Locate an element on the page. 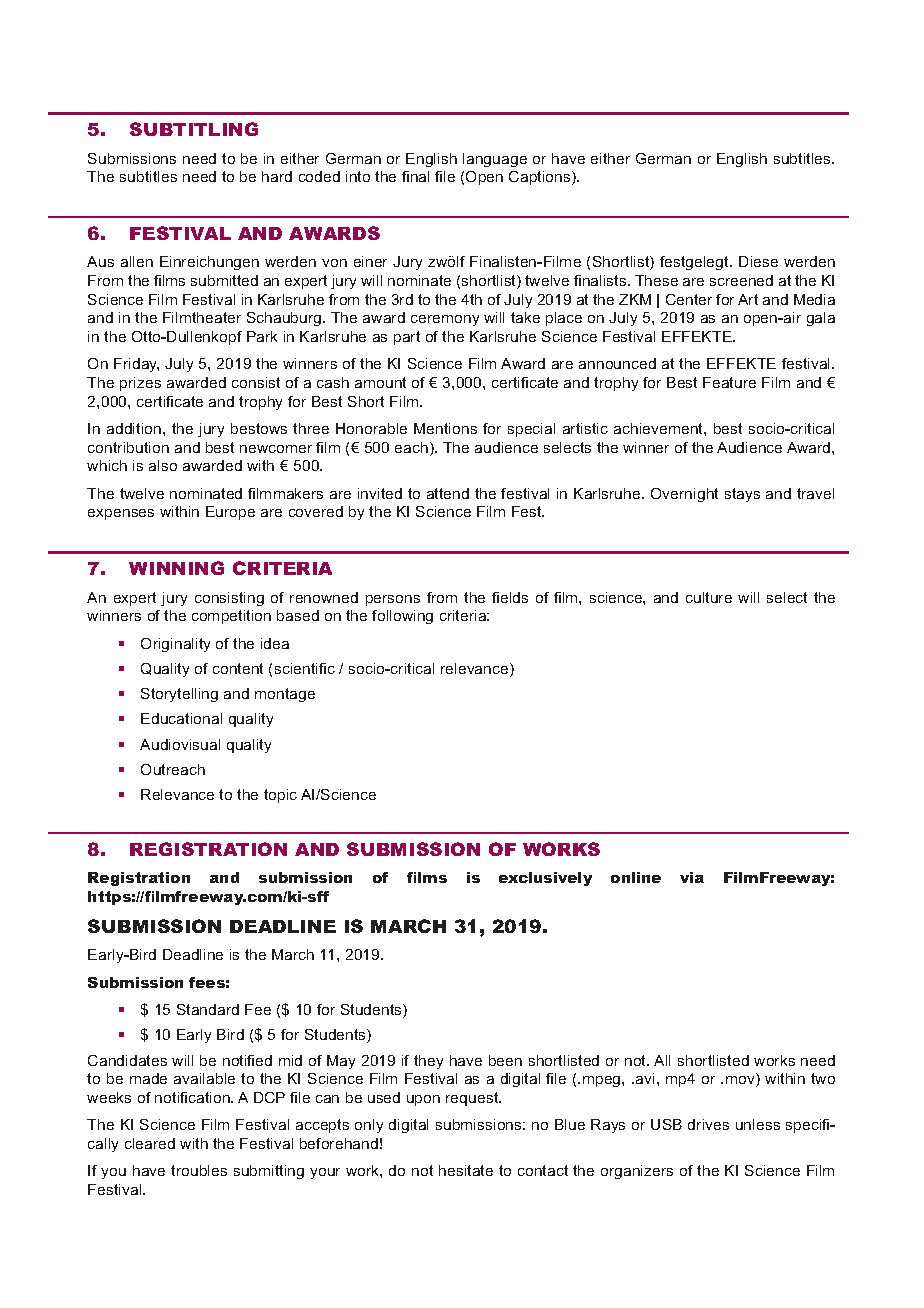 This document has width=924, height=1308. culture is located at coordinates (709, 597).
